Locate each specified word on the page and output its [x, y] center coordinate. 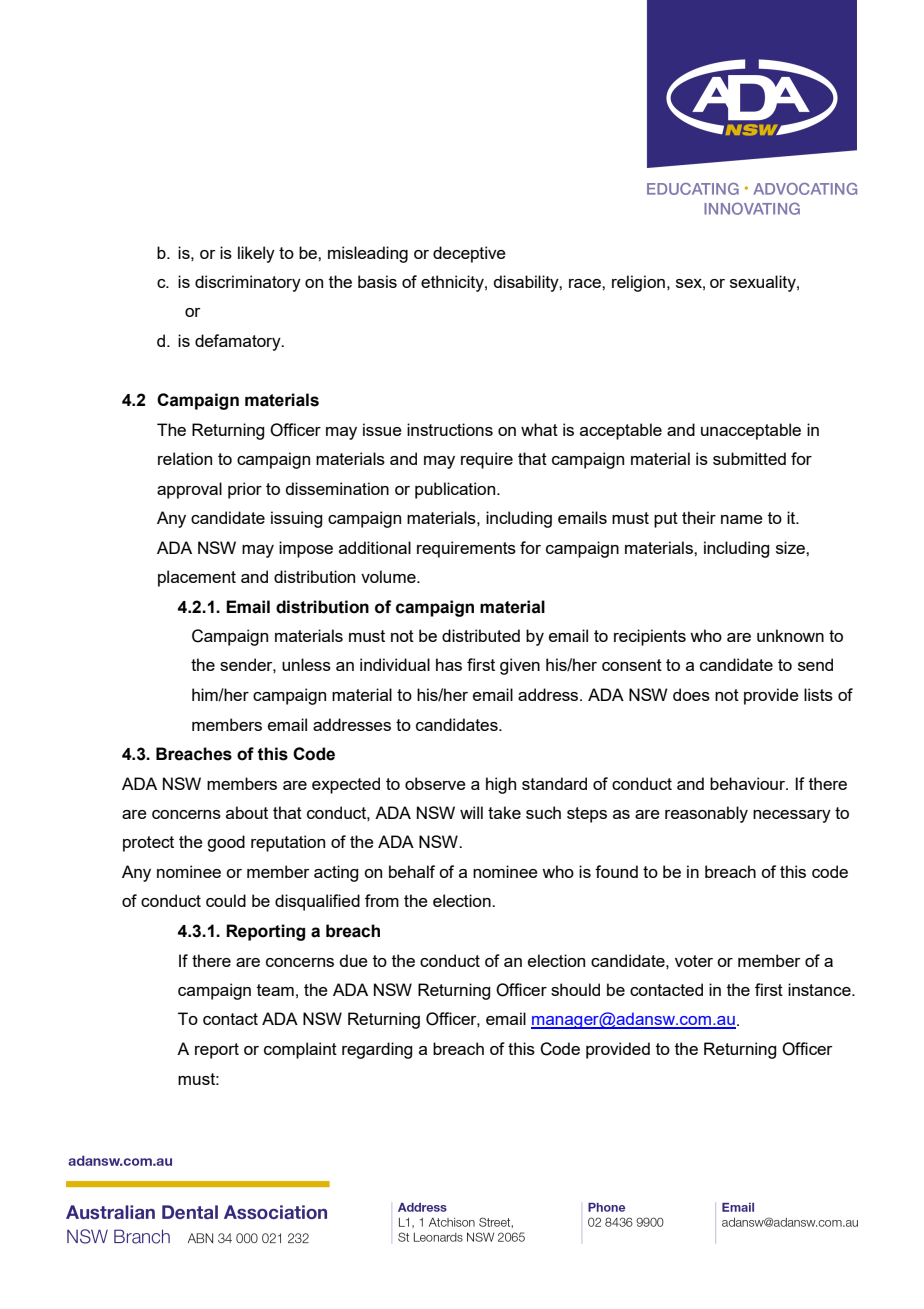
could [226, 900]
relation [185, 458]
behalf [412, 871]
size [791, 547]
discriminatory [248, 283]
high [501, 785]
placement [197, 578]
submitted [749, 458]
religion [638, 283]
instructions [450, 429]
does [691, 694]
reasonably [706, 814]
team [275, 990]
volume [389, 576]
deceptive [469, 254]
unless [306, 664]
